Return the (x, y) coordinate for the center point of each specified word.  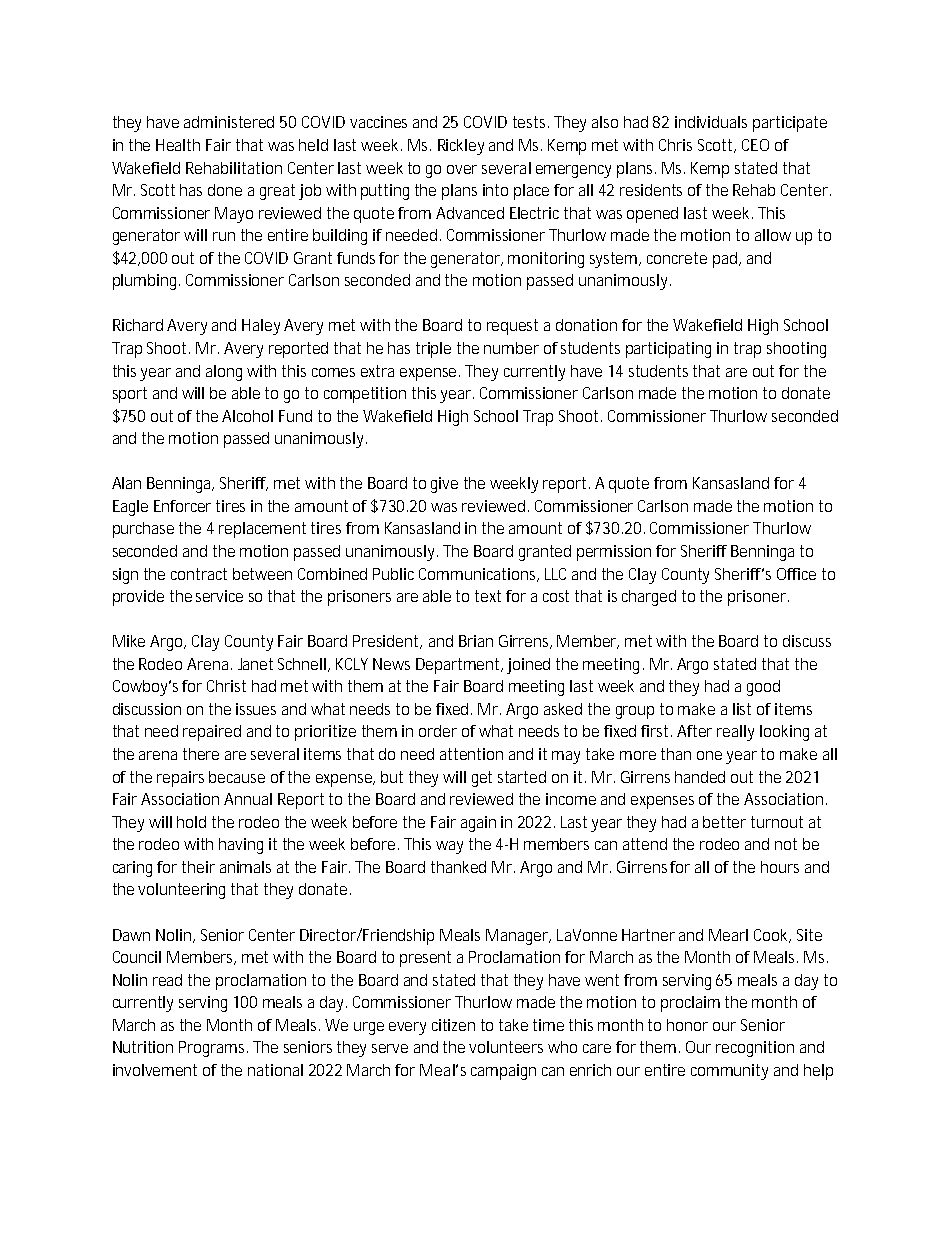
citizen (453, 1025)
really (735, 733)
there (201, 754)
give (444, 485)
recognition (755, 1049)
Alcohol (247, 416)
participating (668, 350)
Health (178, 145)
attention (471, 754)
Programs (213, 1049)
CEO (755, 145)
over (462, 169)
